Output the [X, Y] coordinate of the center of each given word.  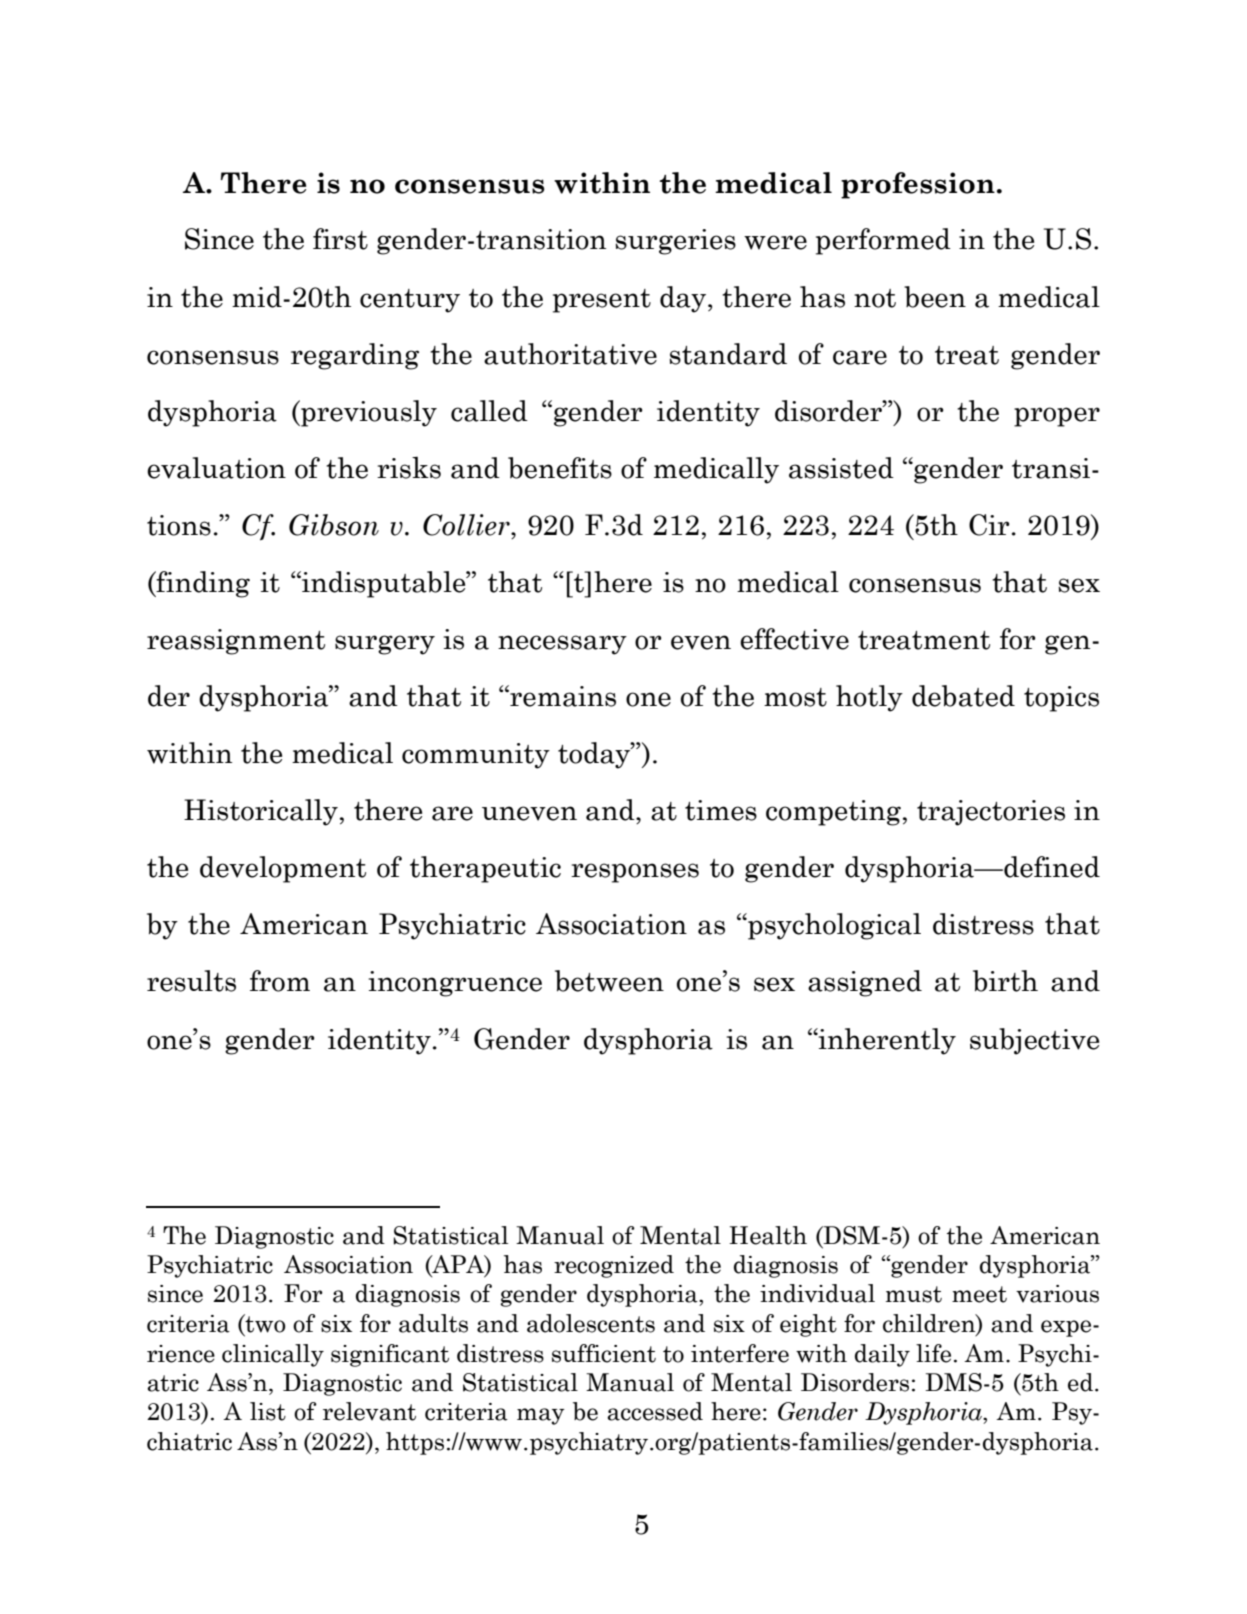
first [340, 239]
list [268, 1411]
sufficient [604, 1353]
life [933, 1353]
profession [918, 185]
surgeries [676, 242]
